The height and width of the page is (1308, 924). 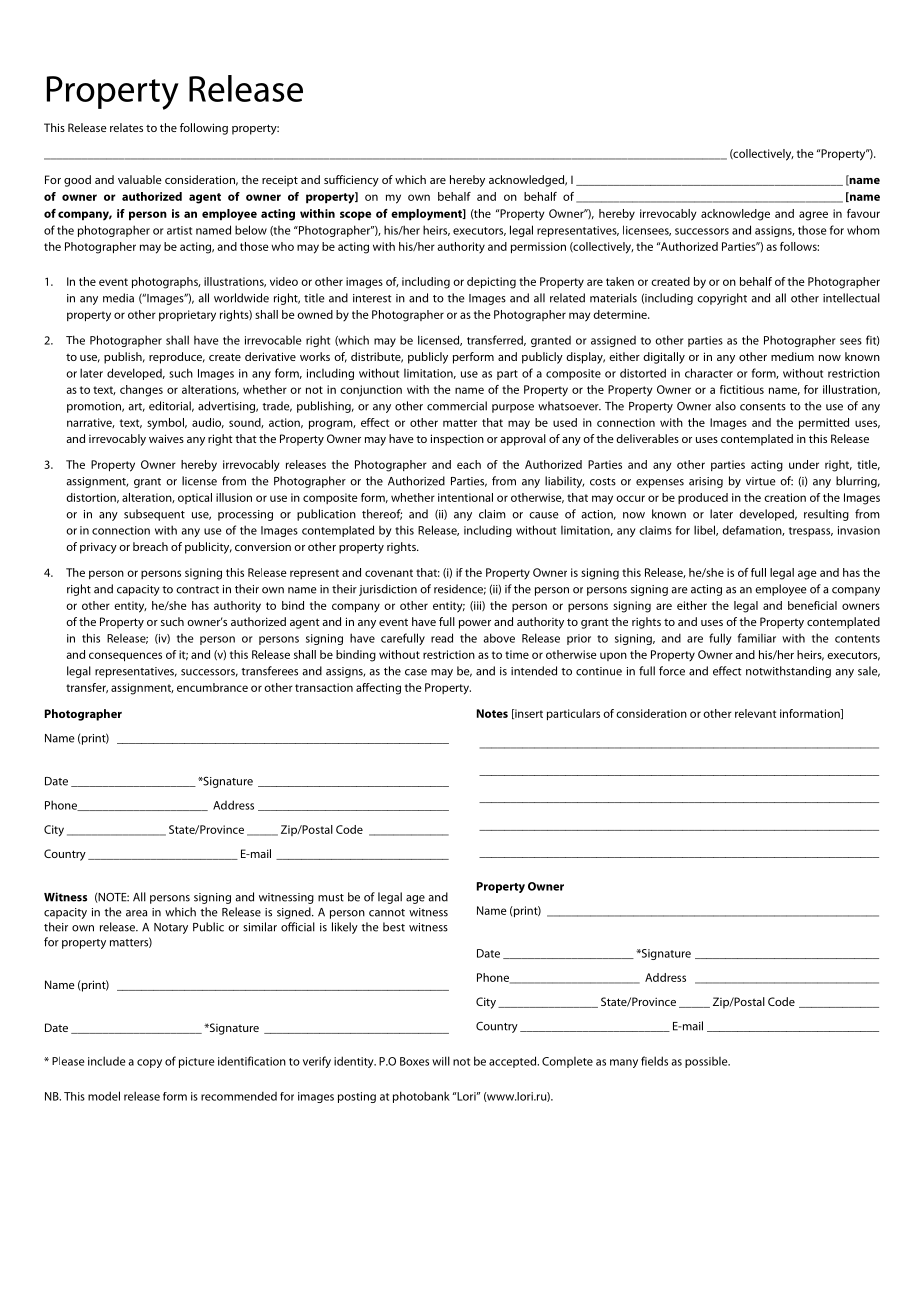 I want to click on sufficiency, so click(x=351, y=181).
